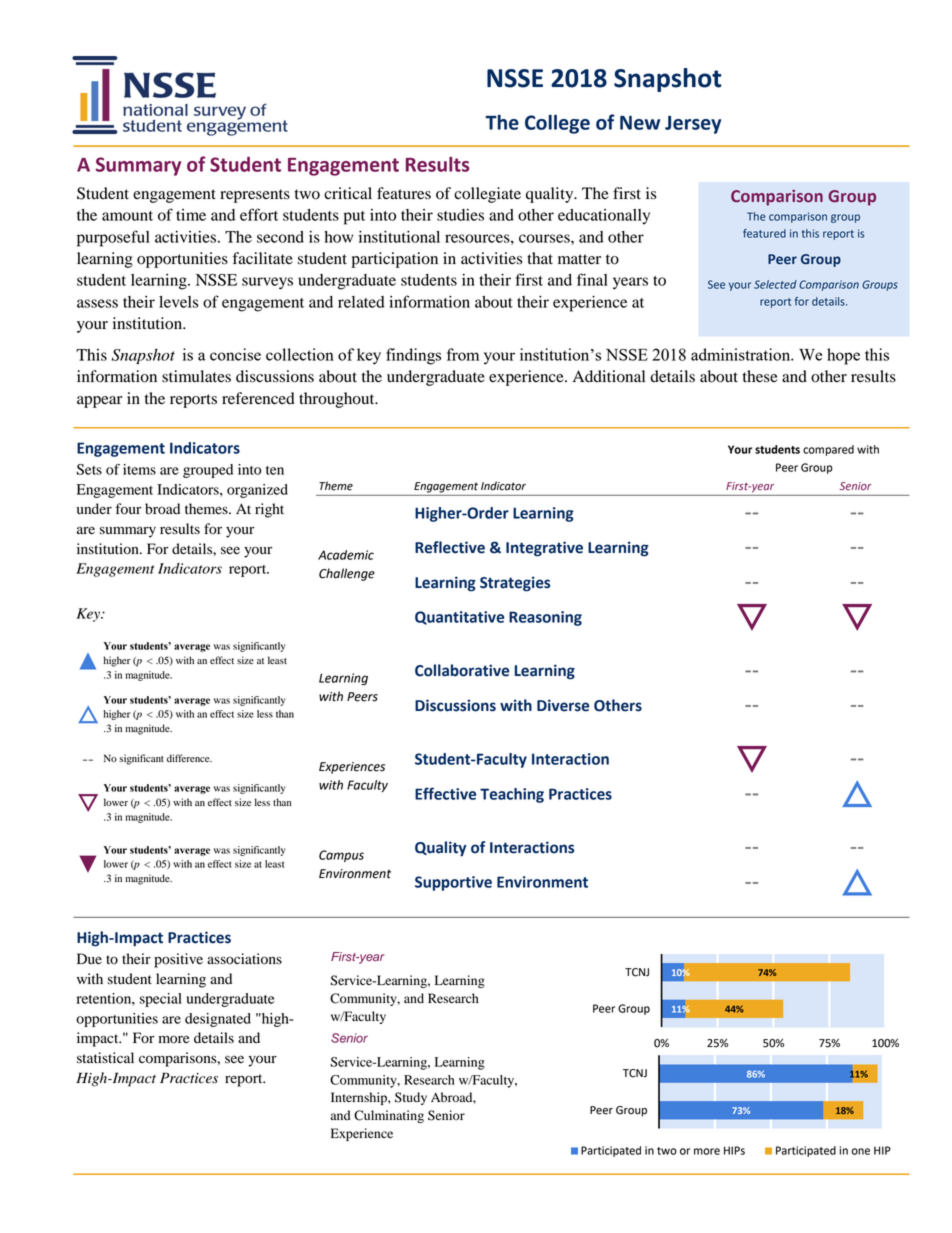 The height and width of the screenshot is (1233, 952). I want to click on Quantitative, so click(459, 618).
